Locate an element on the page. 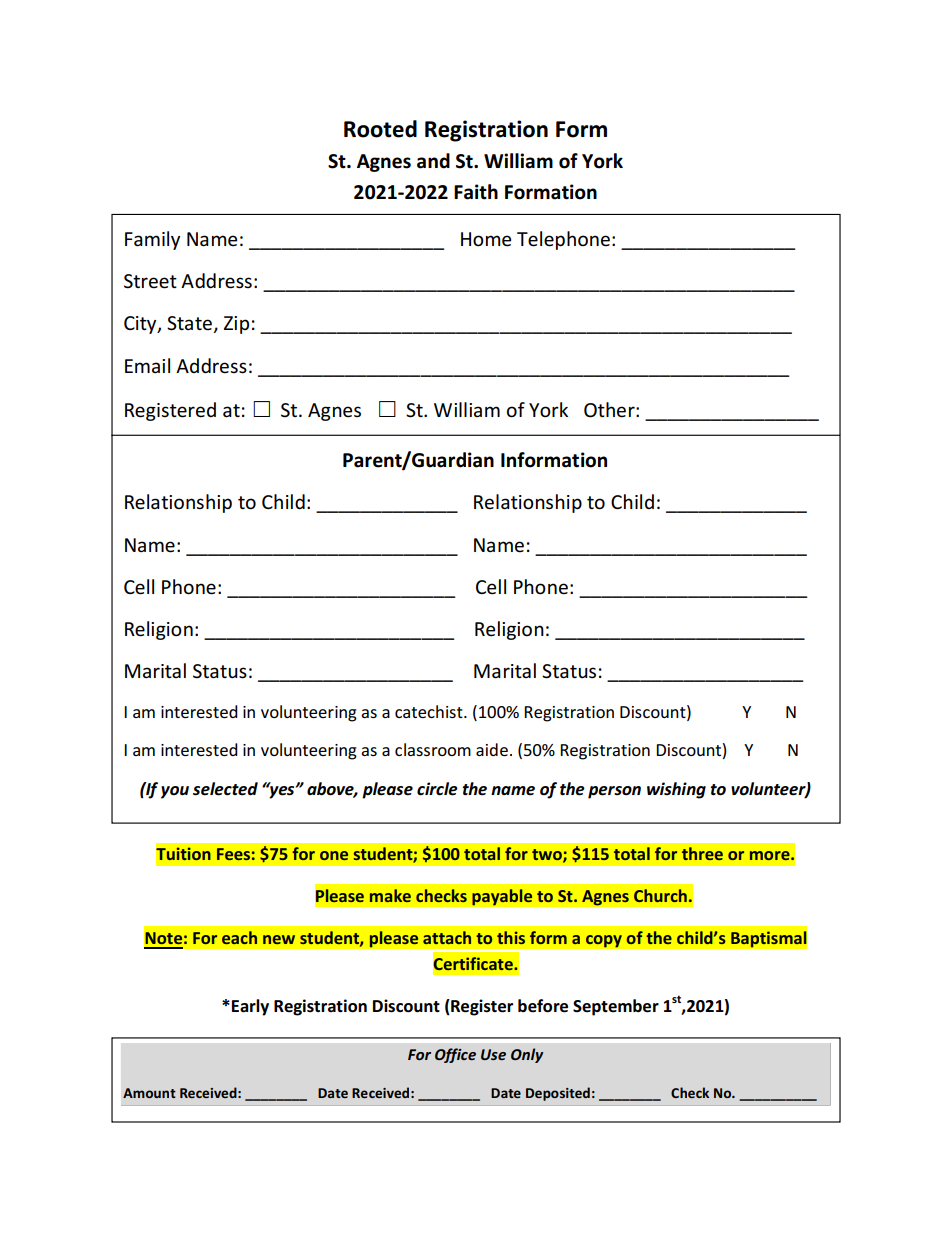  Amount is located at coordinates (149, 1093).
